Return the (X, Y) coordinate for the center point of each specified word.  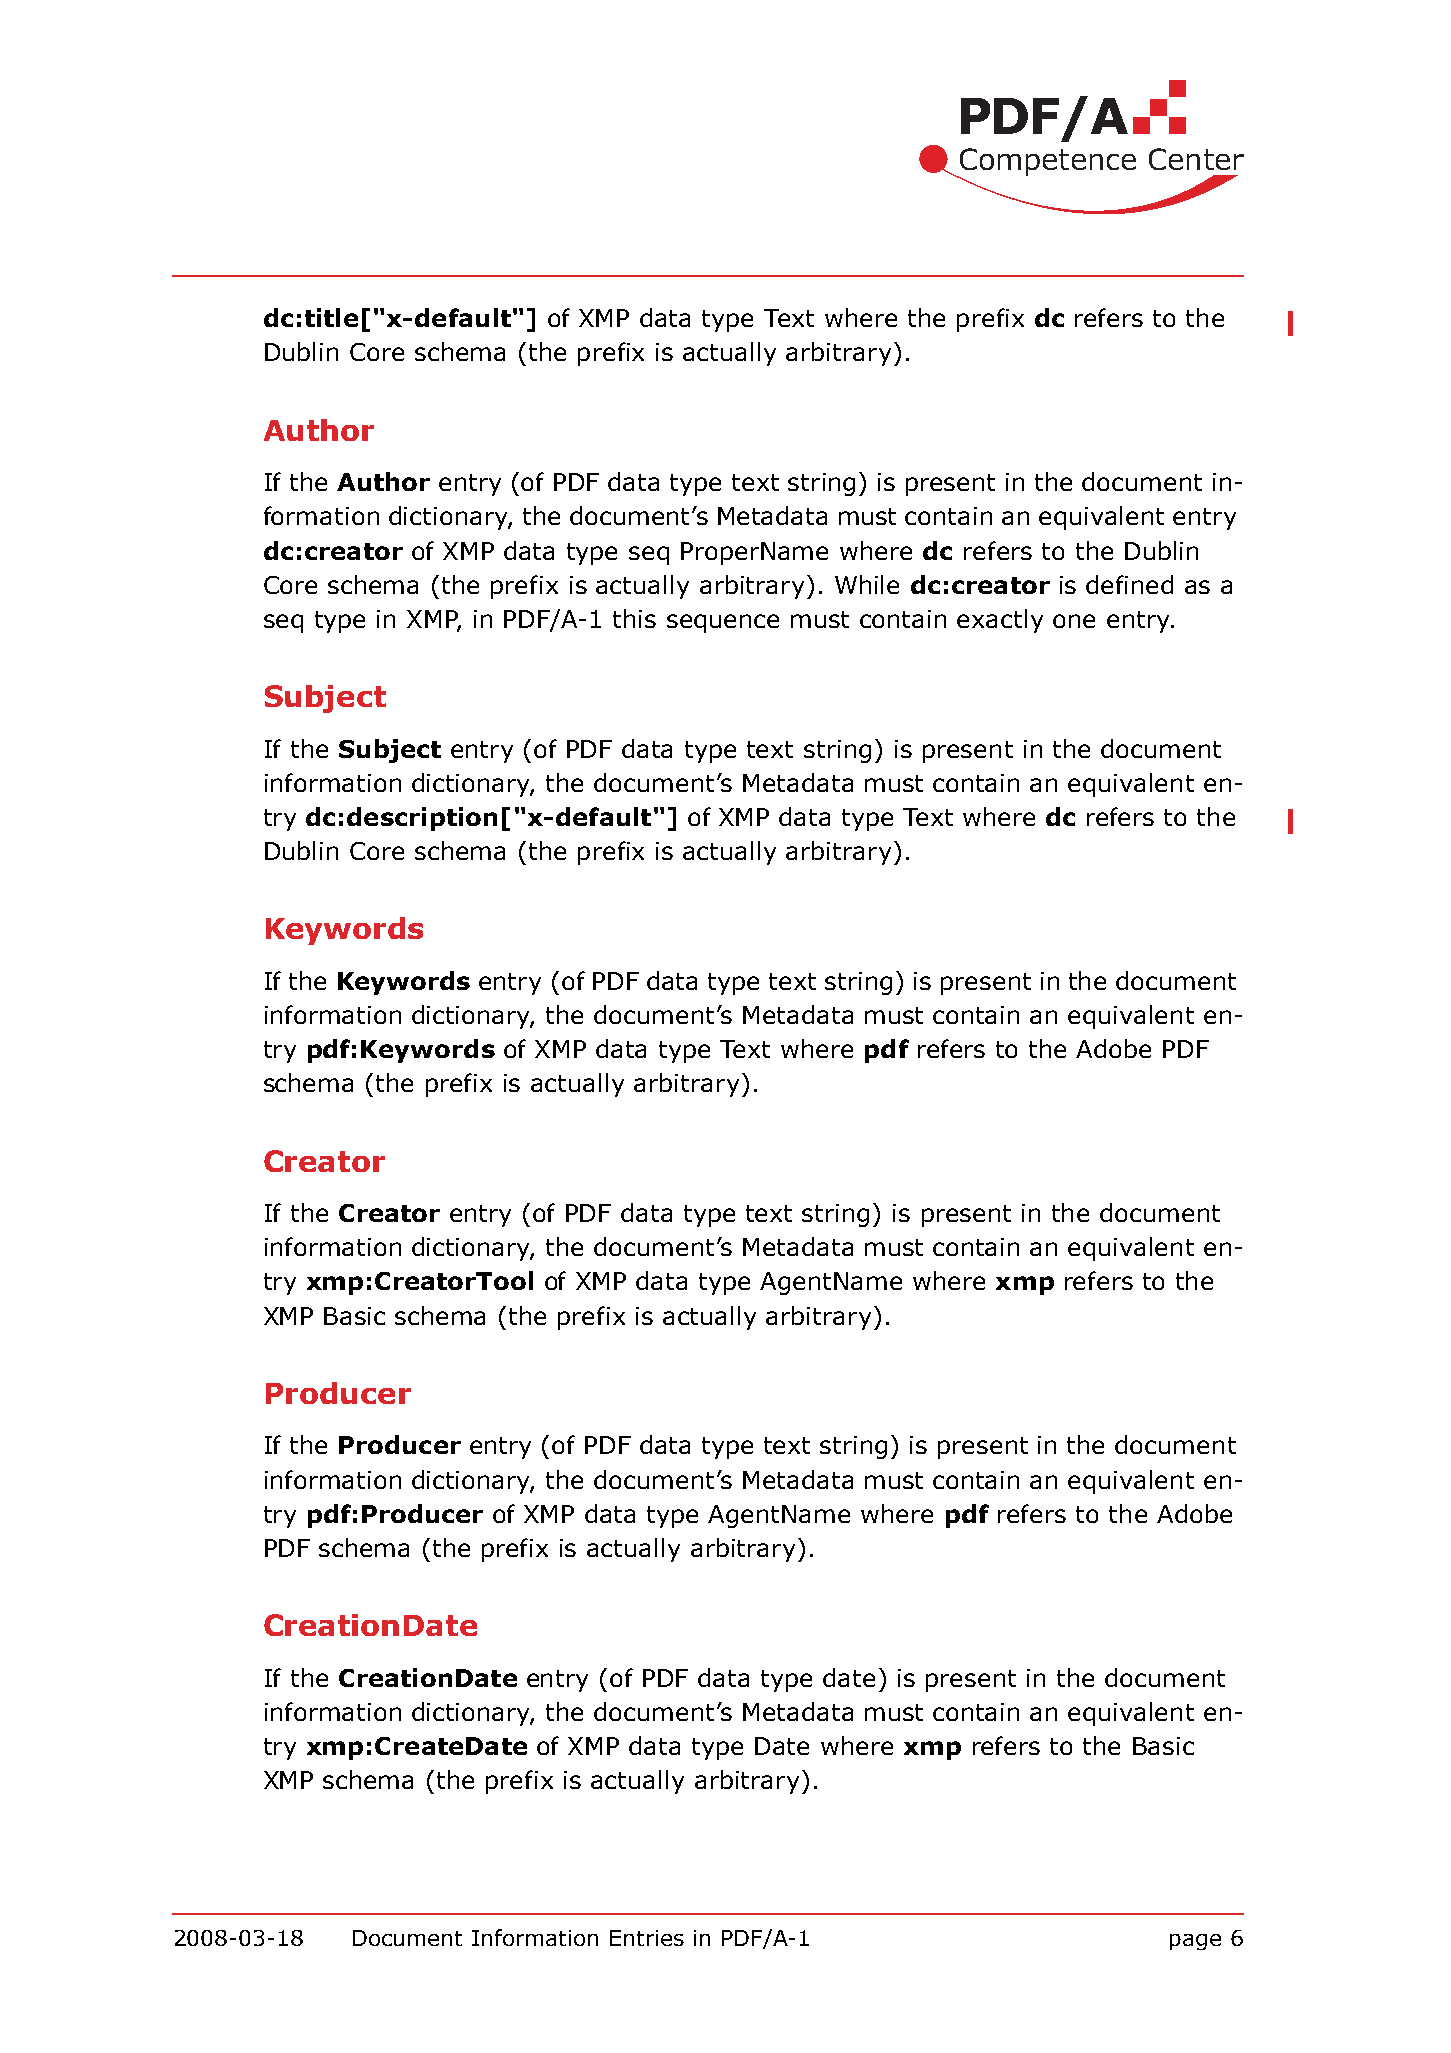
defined (1129, 584)
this (634, 618)
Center (1196, 159)
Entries (647, 1938)
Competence (1046, 163)
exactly (1000, 621)
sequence (723, 623)
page (1195, 1942)
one (1074, 621)
